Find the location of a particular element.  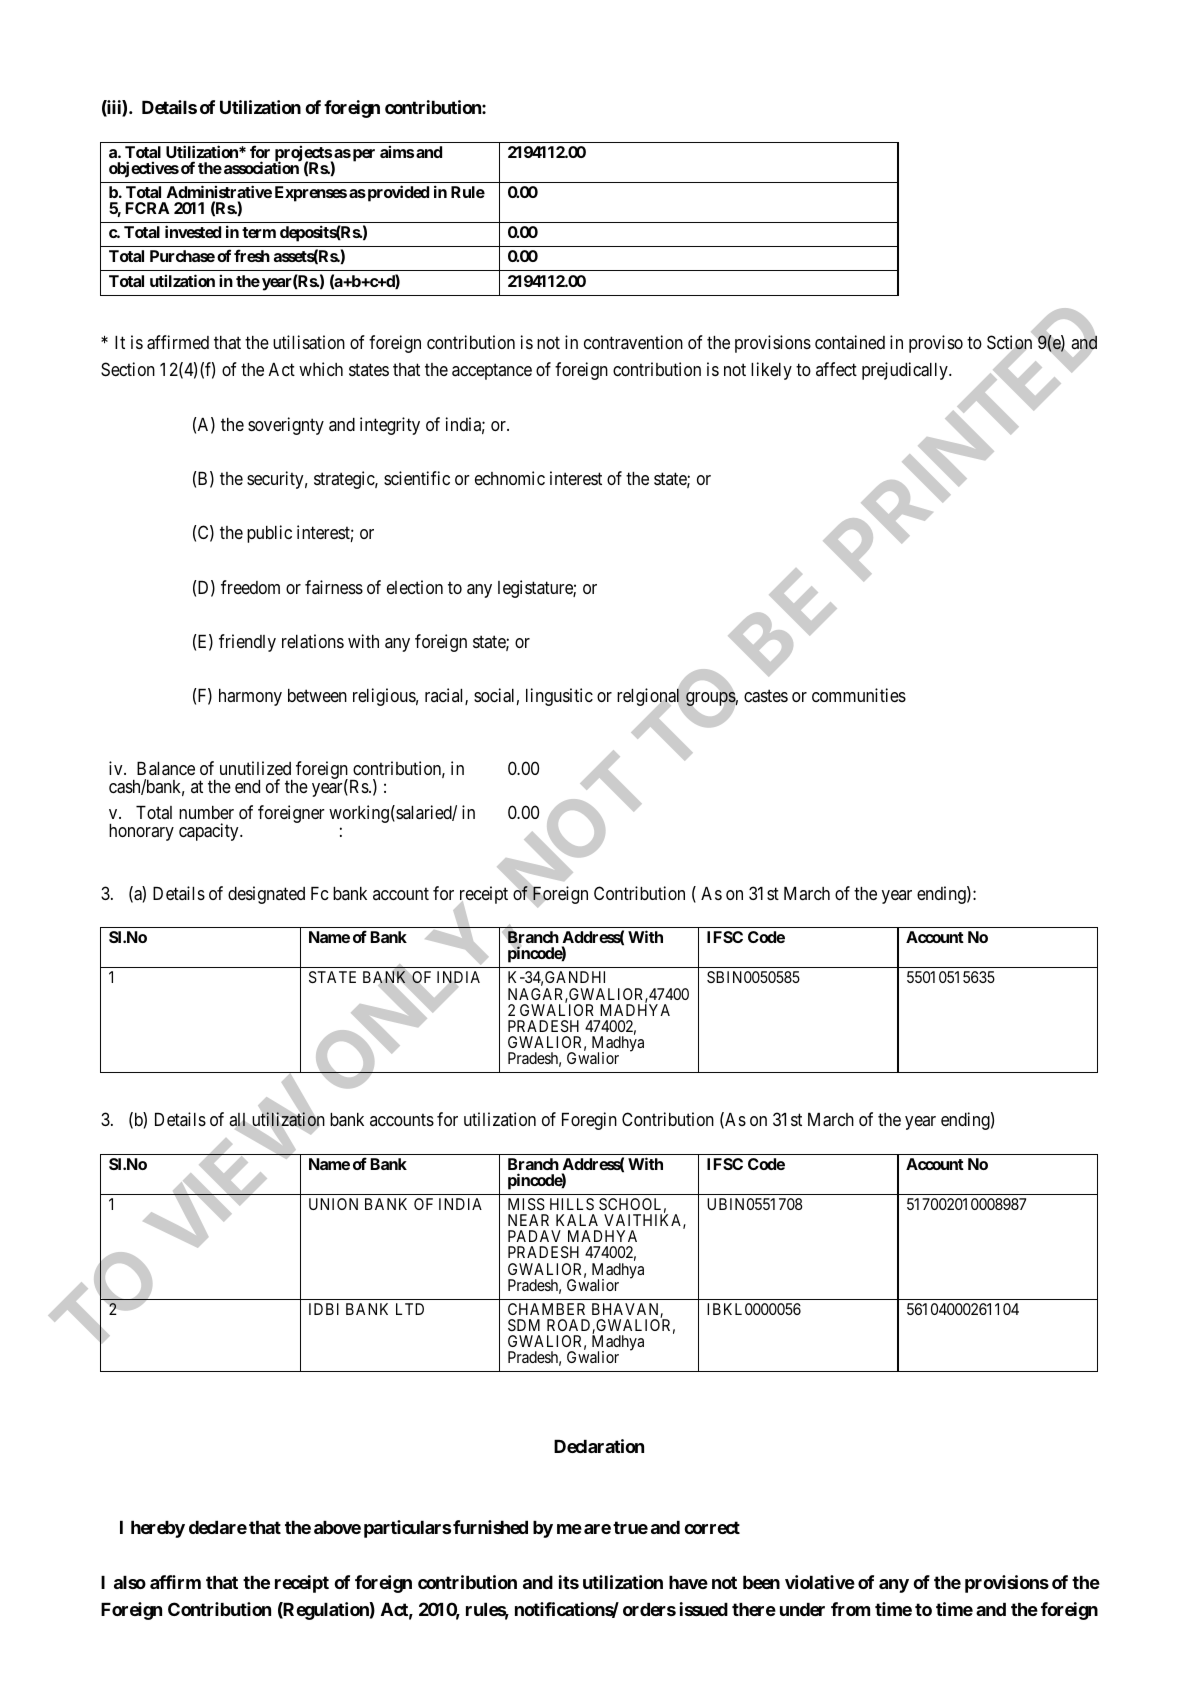

election is located at coordinates (415, 587).
